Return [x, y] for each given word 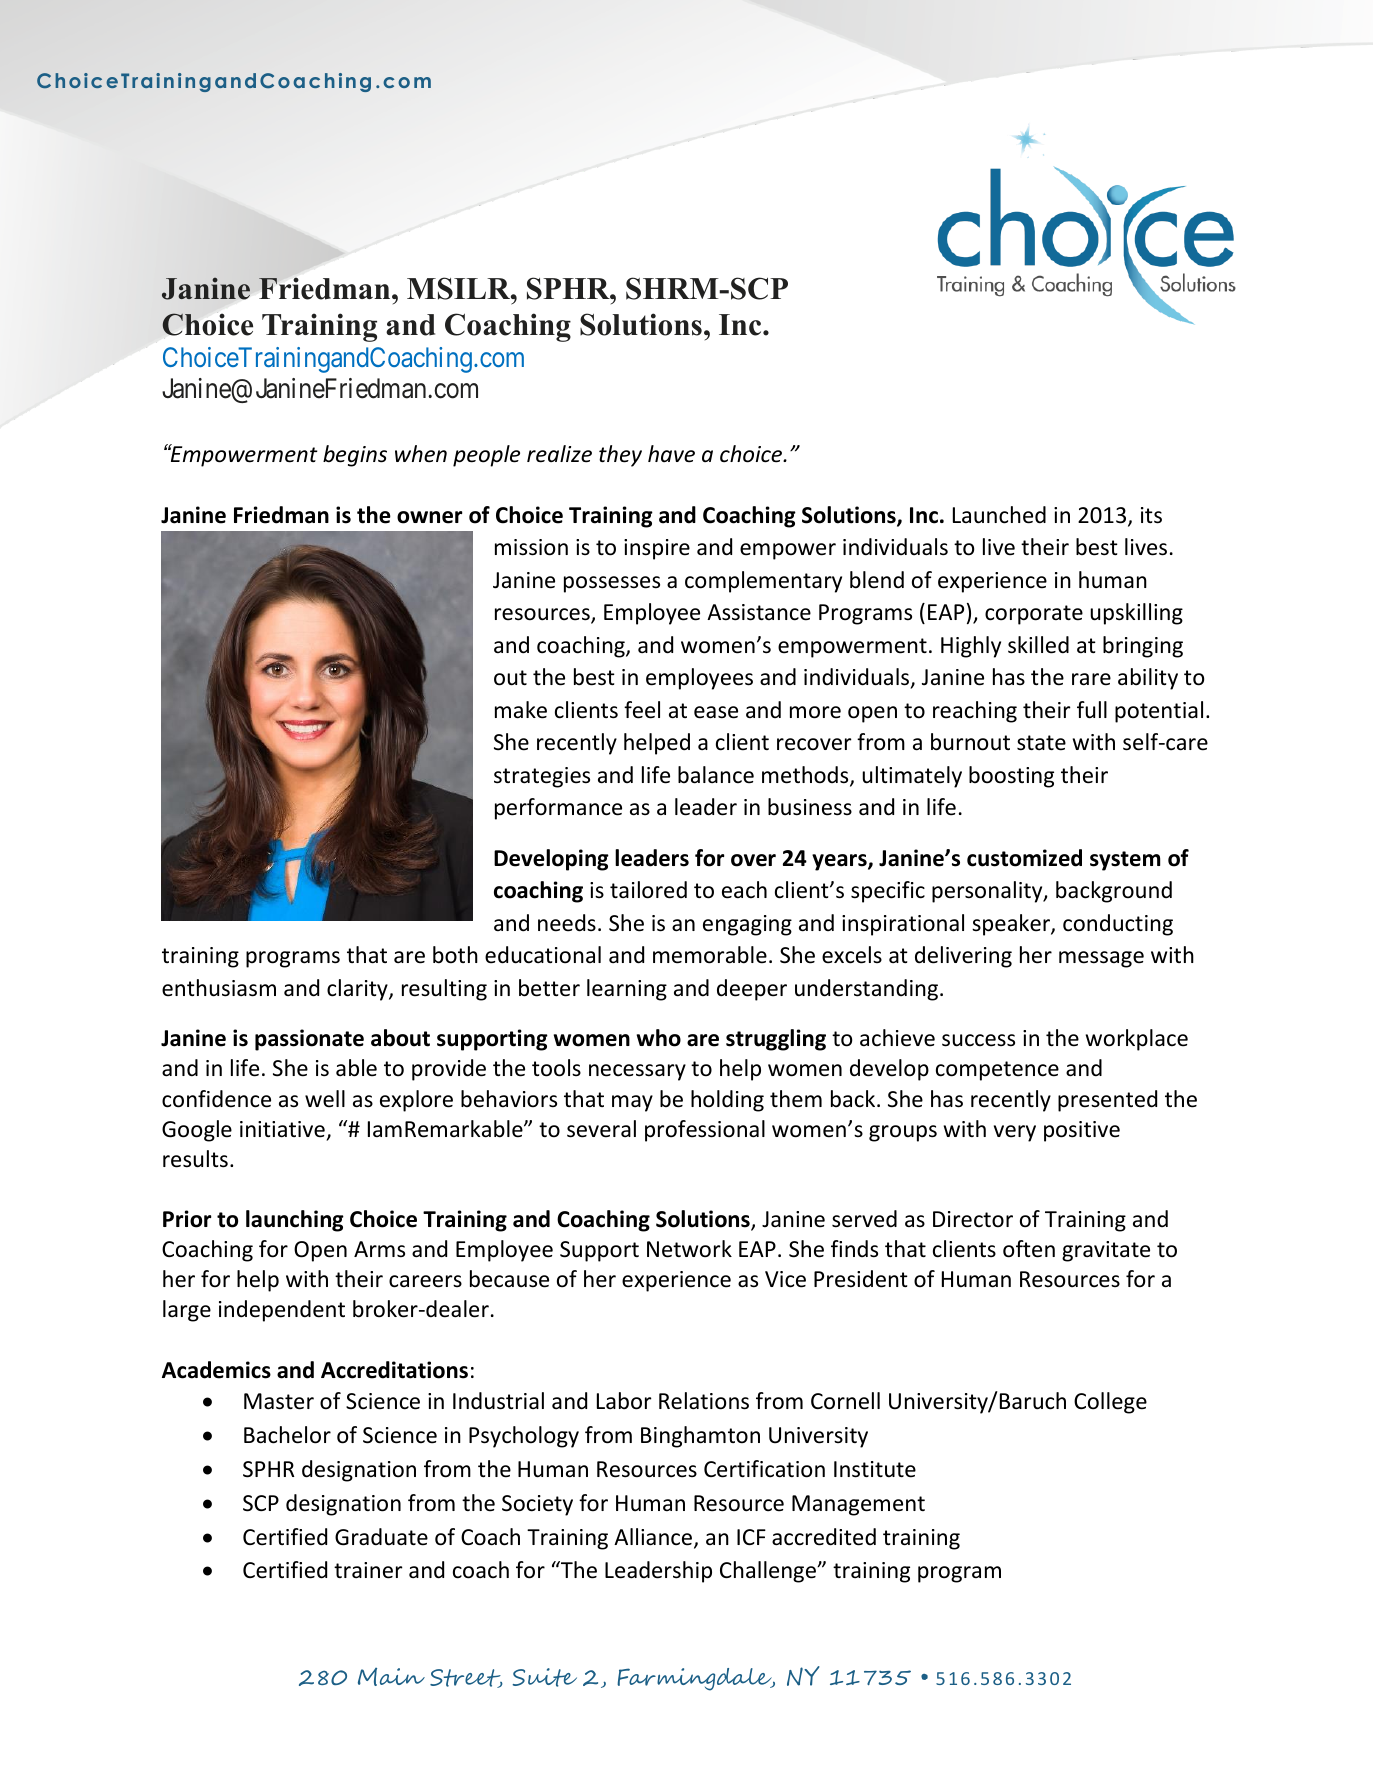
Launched [999, 515]
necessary [637, 1072]
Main [391, 1677]
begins [355, 456]
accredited [824, 1537]
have [671, 454]
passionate [309, 1040]
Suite [545, 1677]
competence [997, 1071]
